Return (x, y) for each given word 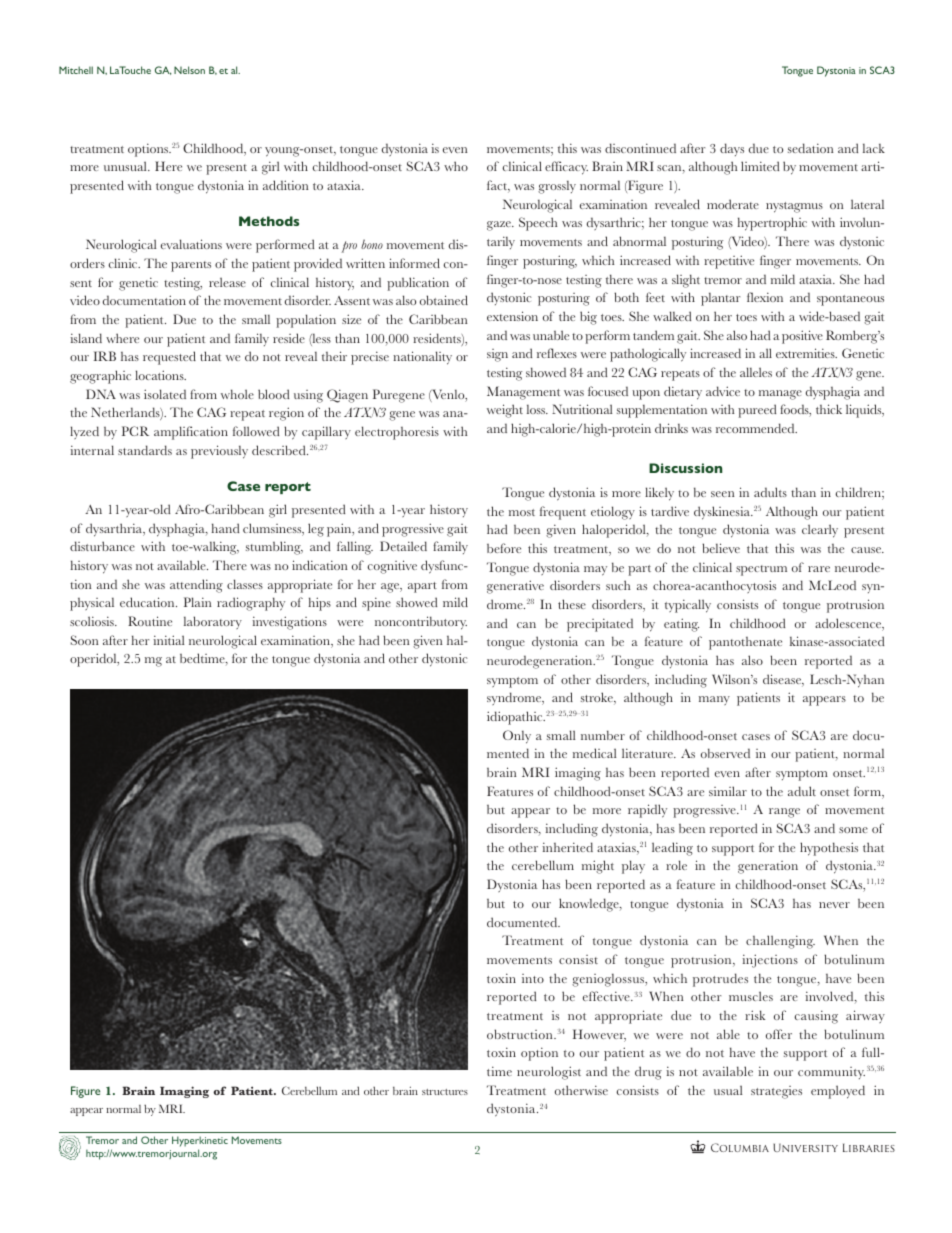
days (732, 149)
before (504, 548)
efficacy (566, 168)
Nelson (189, 70)
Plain (197, 602)
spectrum (761, 570)
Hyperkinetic (200, 1143)
